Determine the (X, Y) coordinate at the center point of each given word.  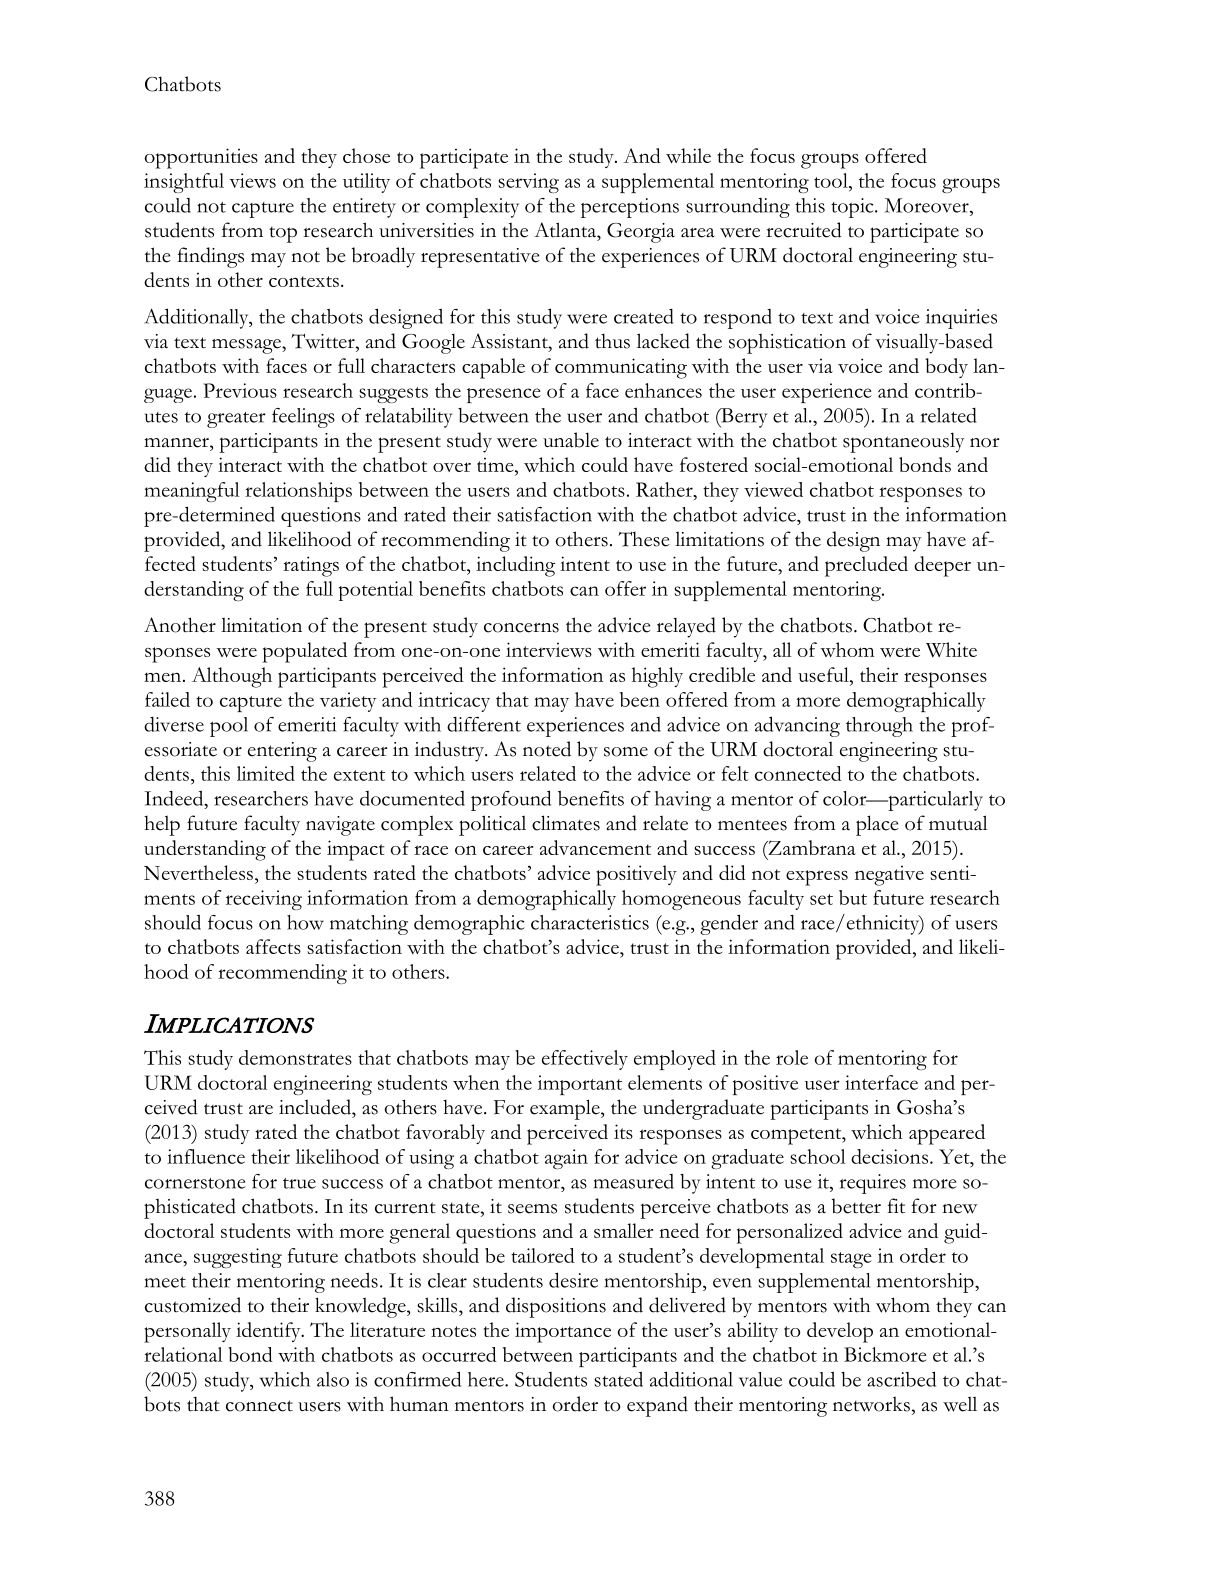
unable (571, 440)
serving (528, 183)
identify (269, 1332)
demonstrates (295, 1057)
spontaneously (903, 442)
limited (266, 773)
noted (547, 749)
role (792, 1057)
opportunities (201, 158)
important (580, 1085)
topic (853, 208)
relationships (298, 492)
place (877, 825)
